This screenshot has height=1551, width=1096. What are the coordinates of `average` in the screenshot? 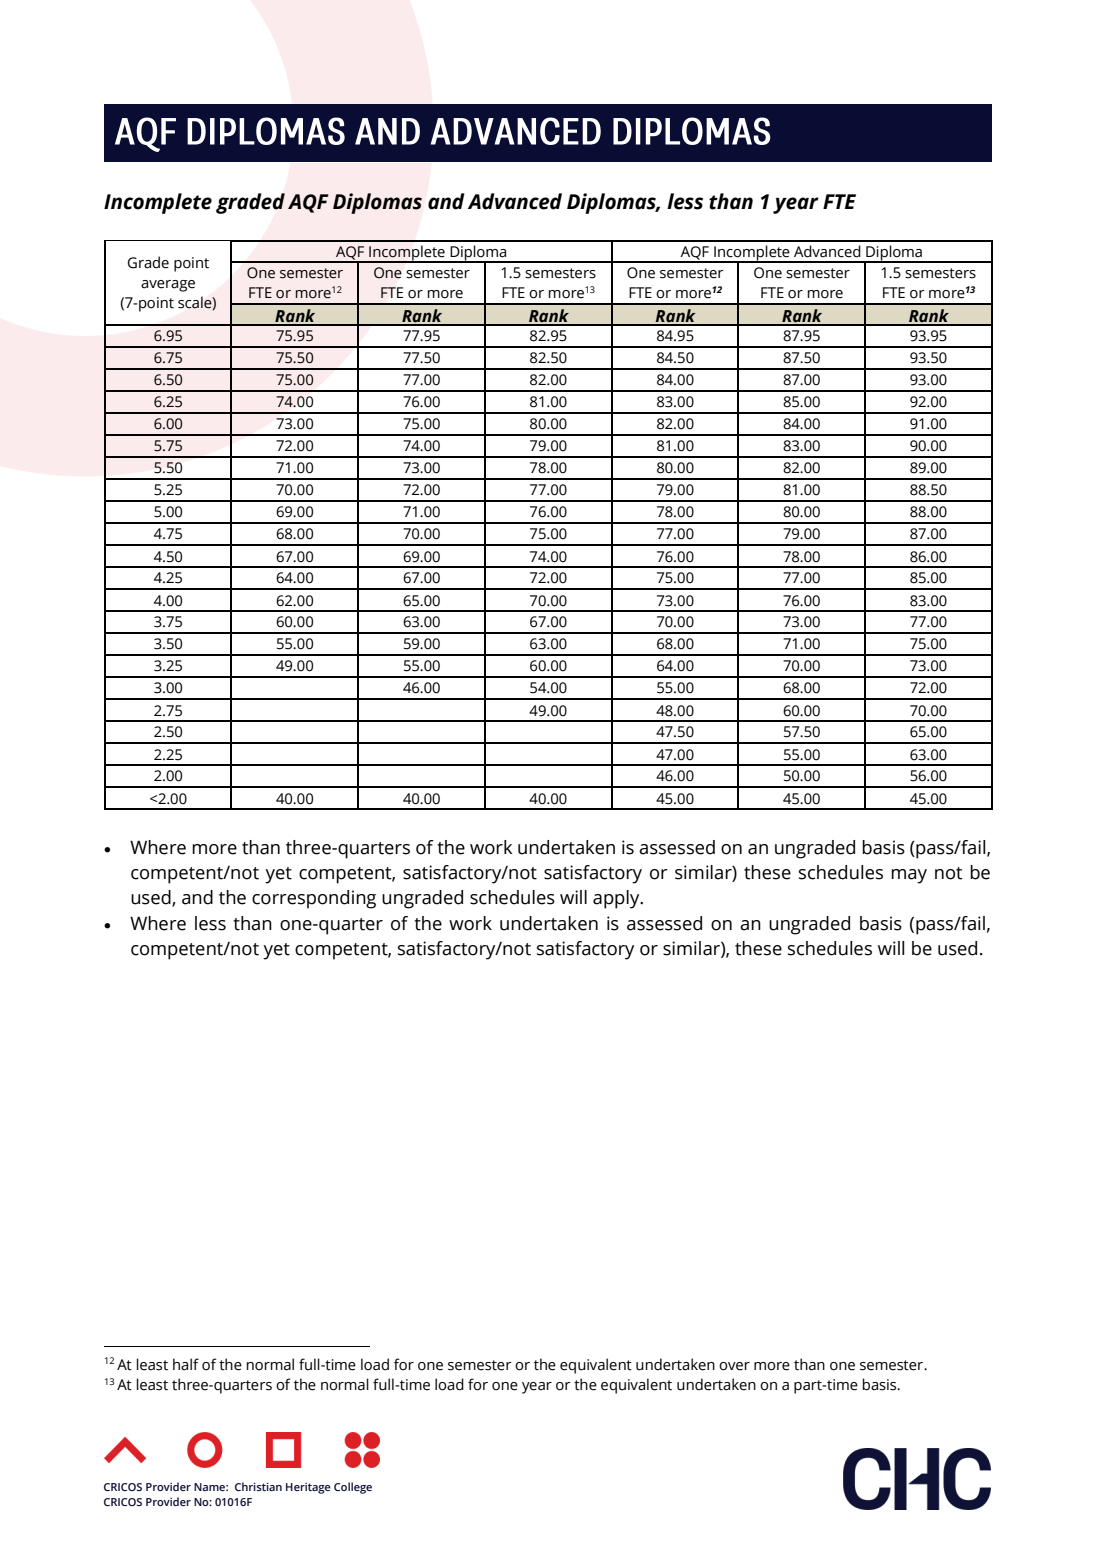 It's located at (168, 286).
